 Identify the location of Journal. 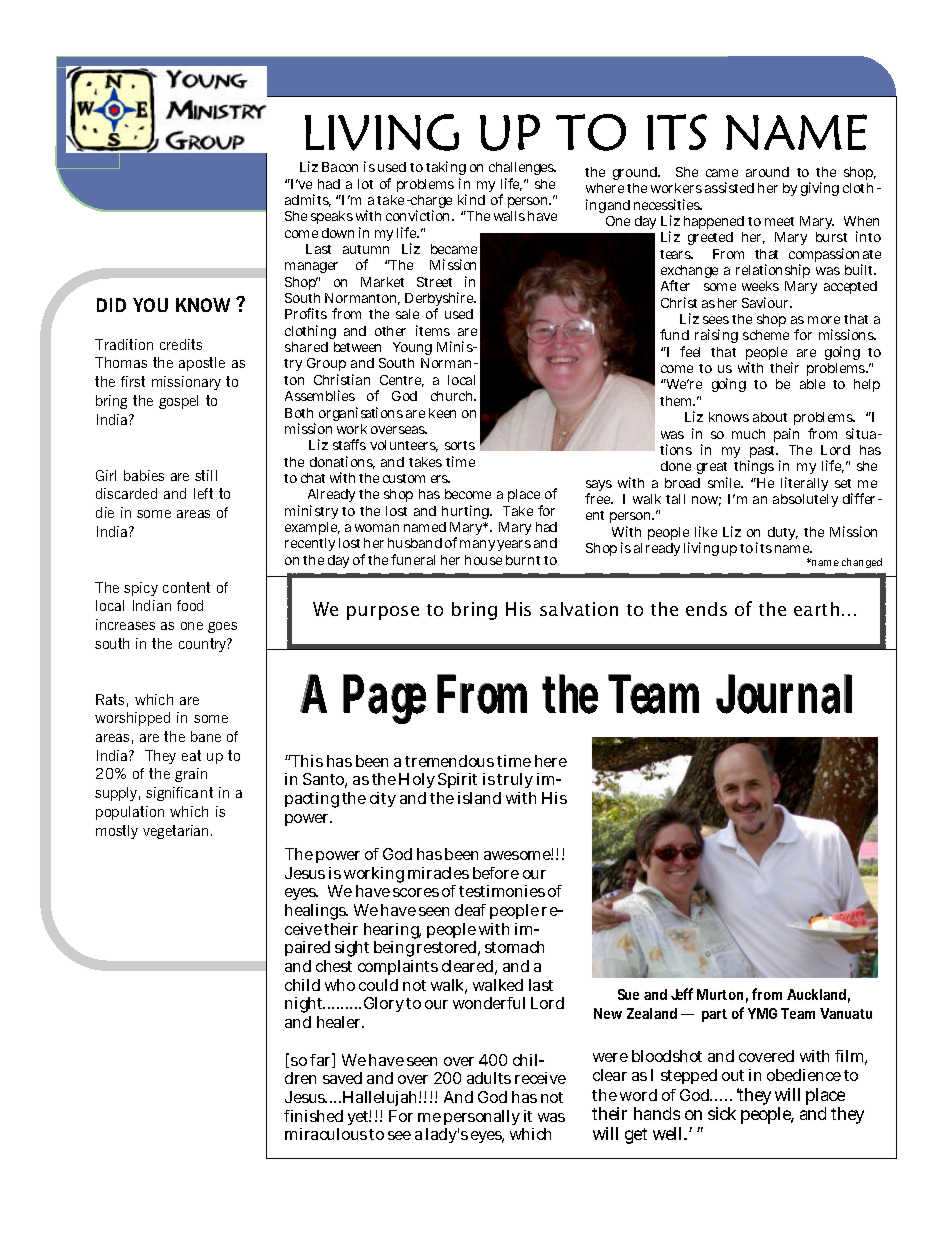
(784, 694).
